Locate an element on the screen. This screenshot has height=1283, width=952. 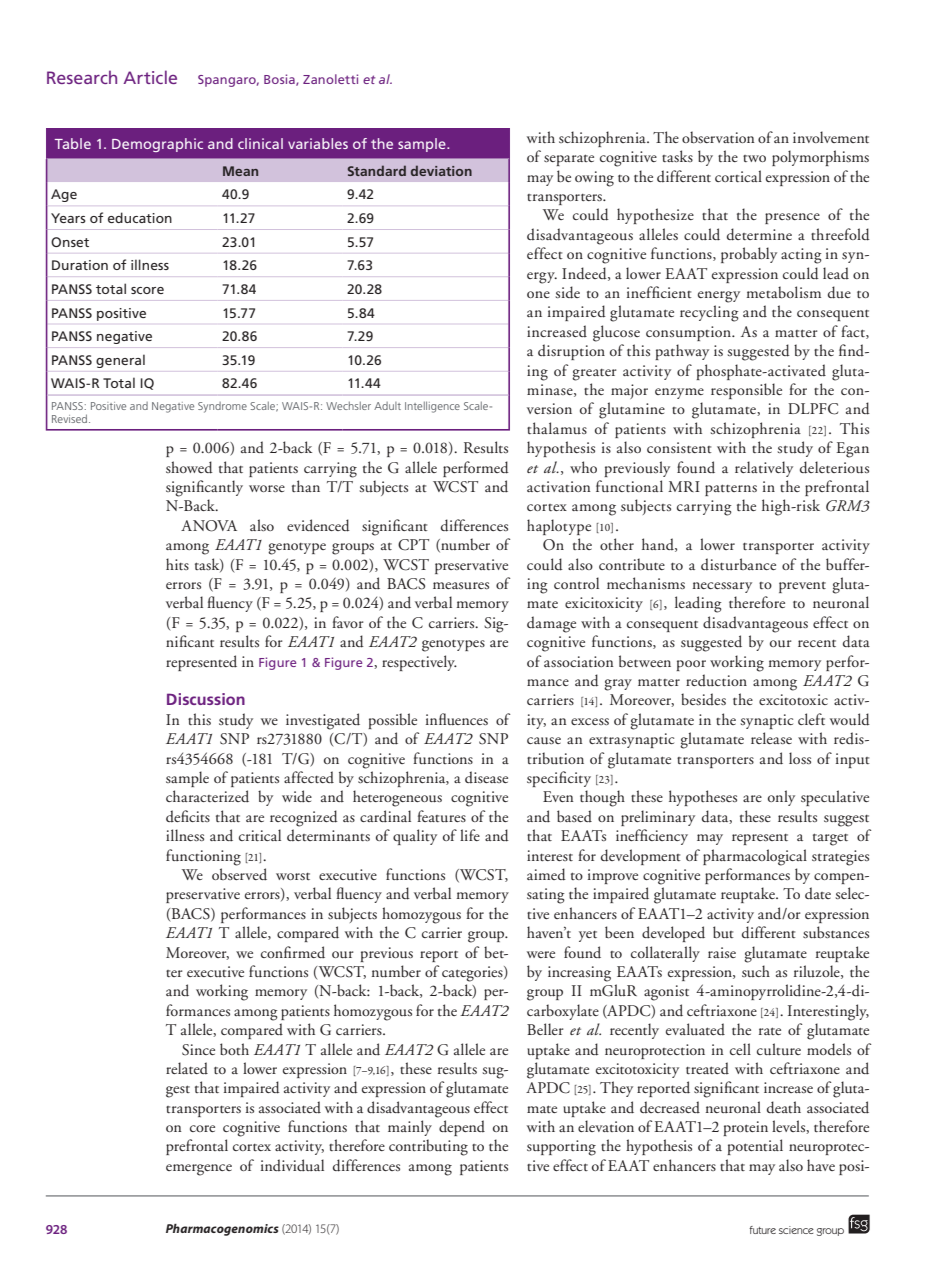
contributing is located at coordinates (428, 1147).
